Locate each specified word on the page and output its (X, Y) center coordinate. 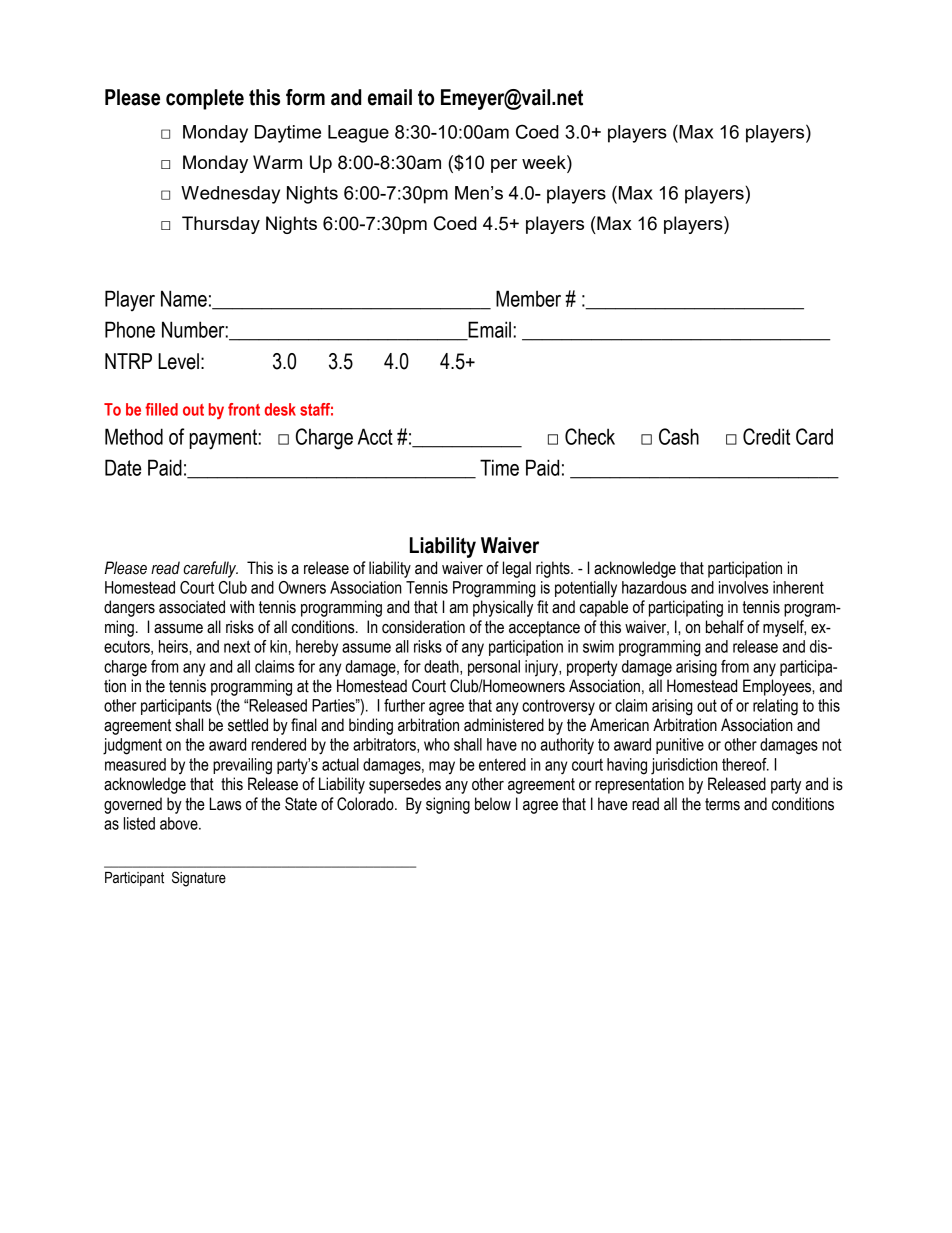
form (305, 97)
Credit (766, 436)
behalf (725, 627)
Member (528, 298)
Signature (199, 879)
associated (192, 607)
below (493, 804)
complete (205, 99)
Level (178, 361)
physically (503, 608)
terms (722, 804)
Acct (375, 436)
